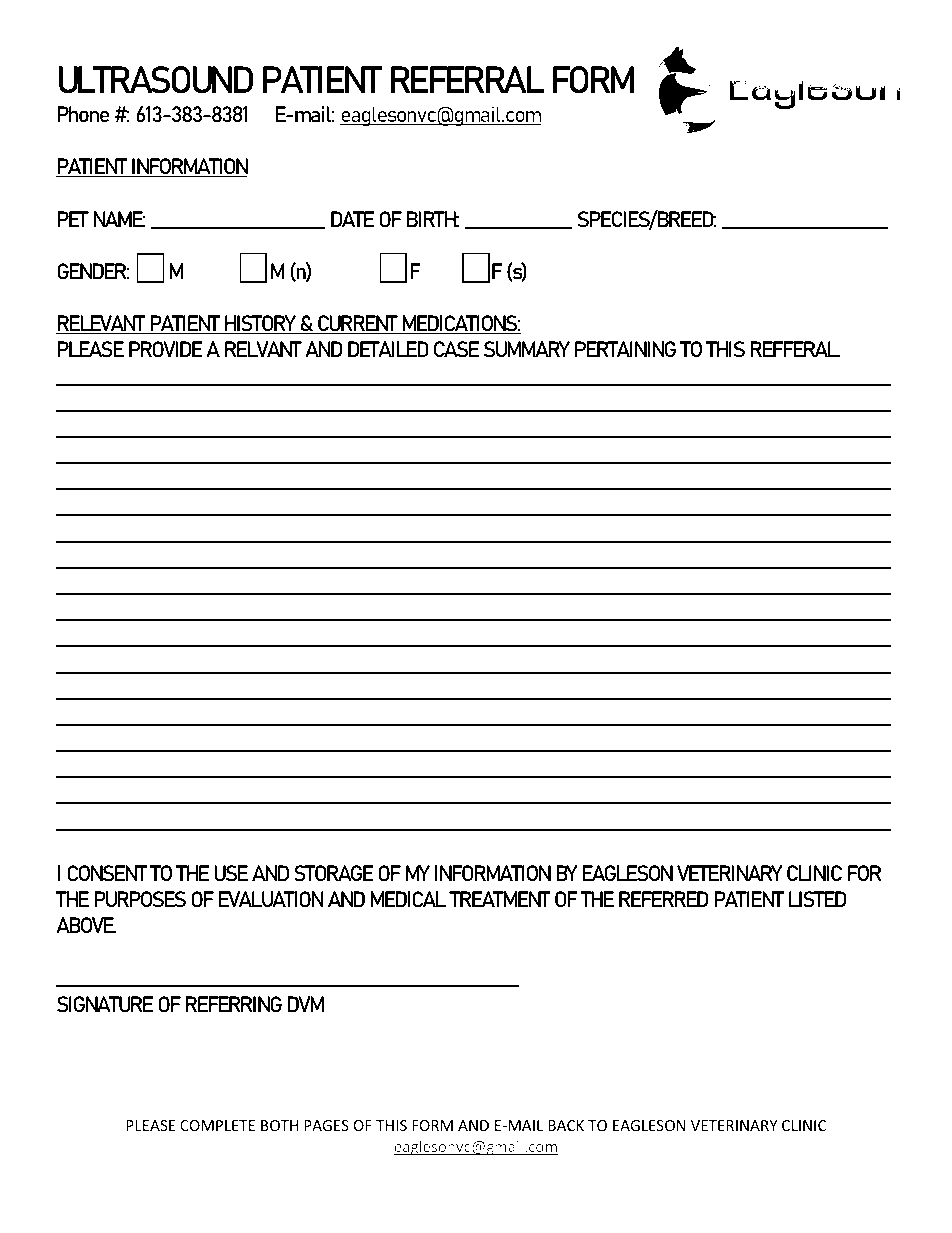 Image resolution: width=952 pixels, height=1233 pixels. What do you see at coordinates (166, 349) in the document?
I see `PROVIDE` at bounding box center [166, 349].
